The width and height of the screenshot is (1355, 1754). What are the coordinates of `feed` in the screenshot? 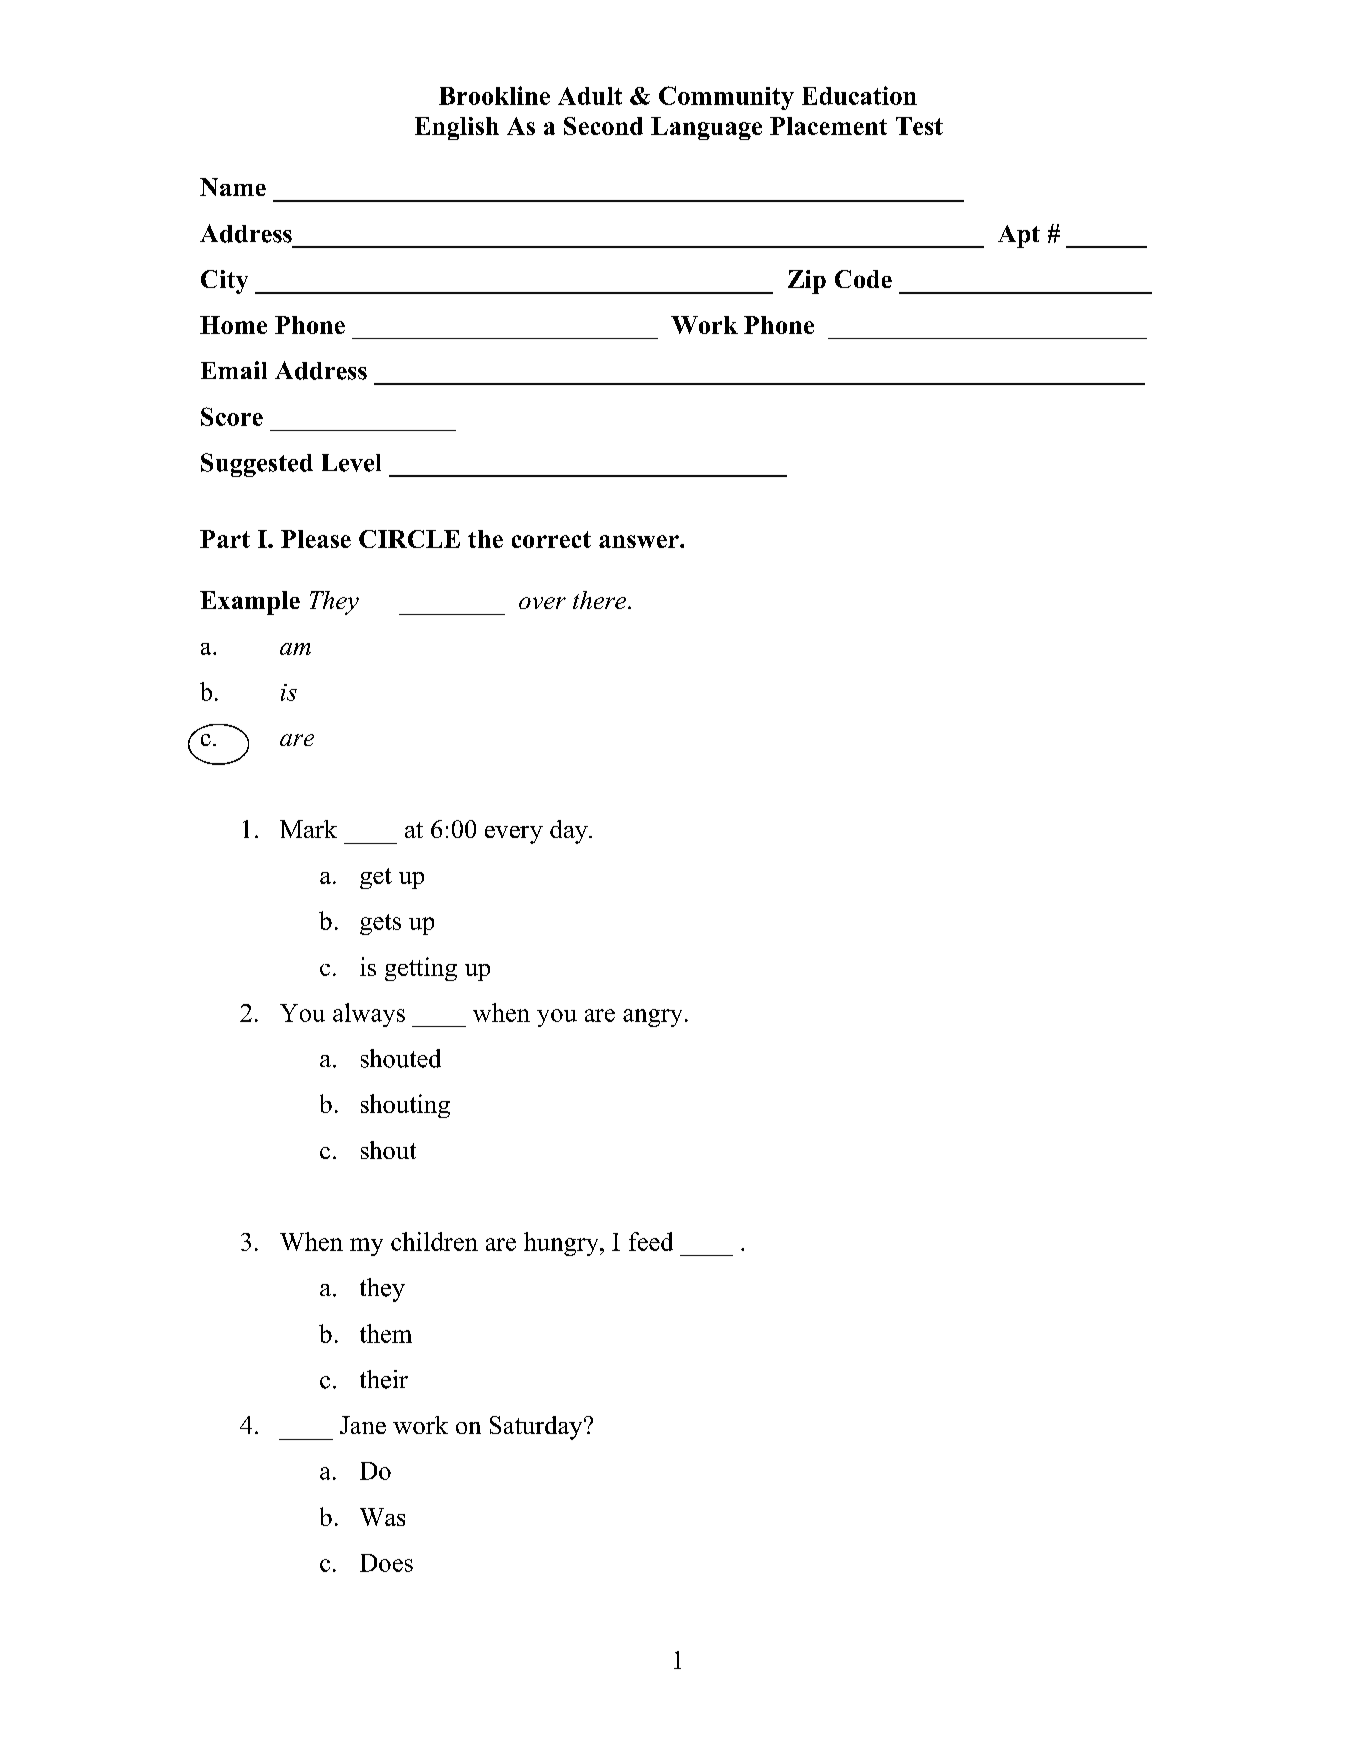 It's located at (651, 1241).
